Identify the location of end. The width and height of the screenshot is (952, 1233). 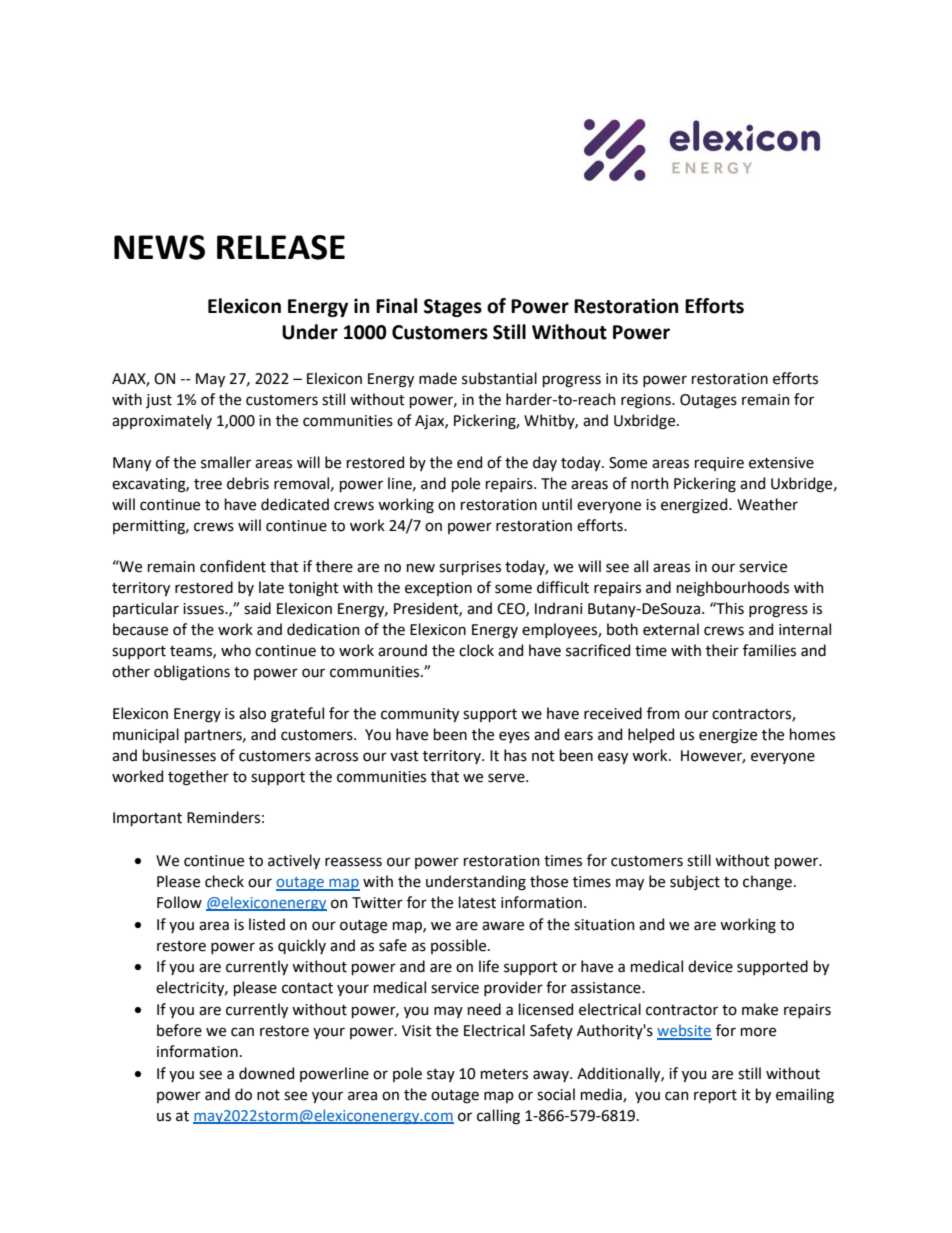
(469, 462).
